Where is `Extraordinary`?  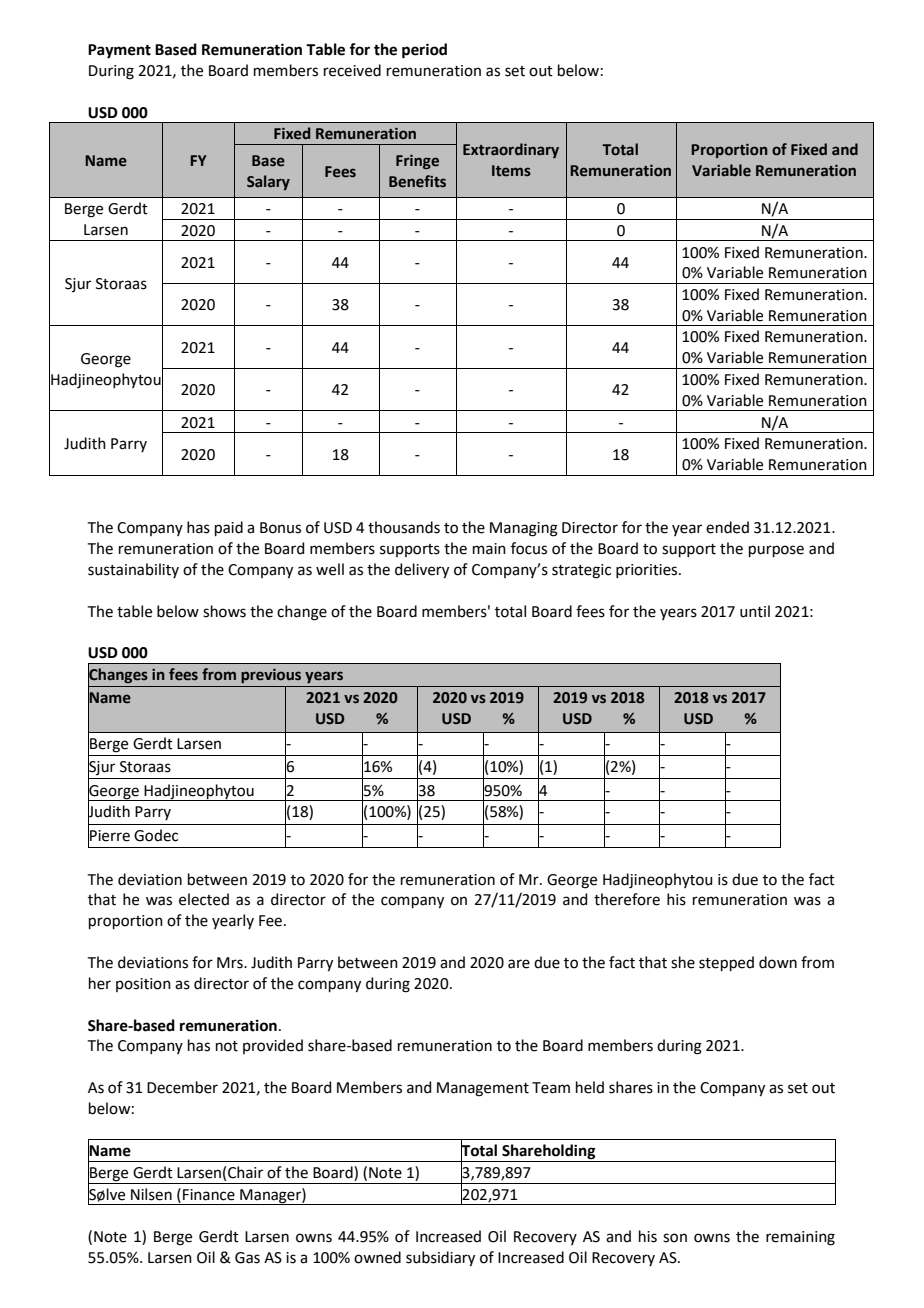
Extraordinary is located at coordinates (511, 150).
